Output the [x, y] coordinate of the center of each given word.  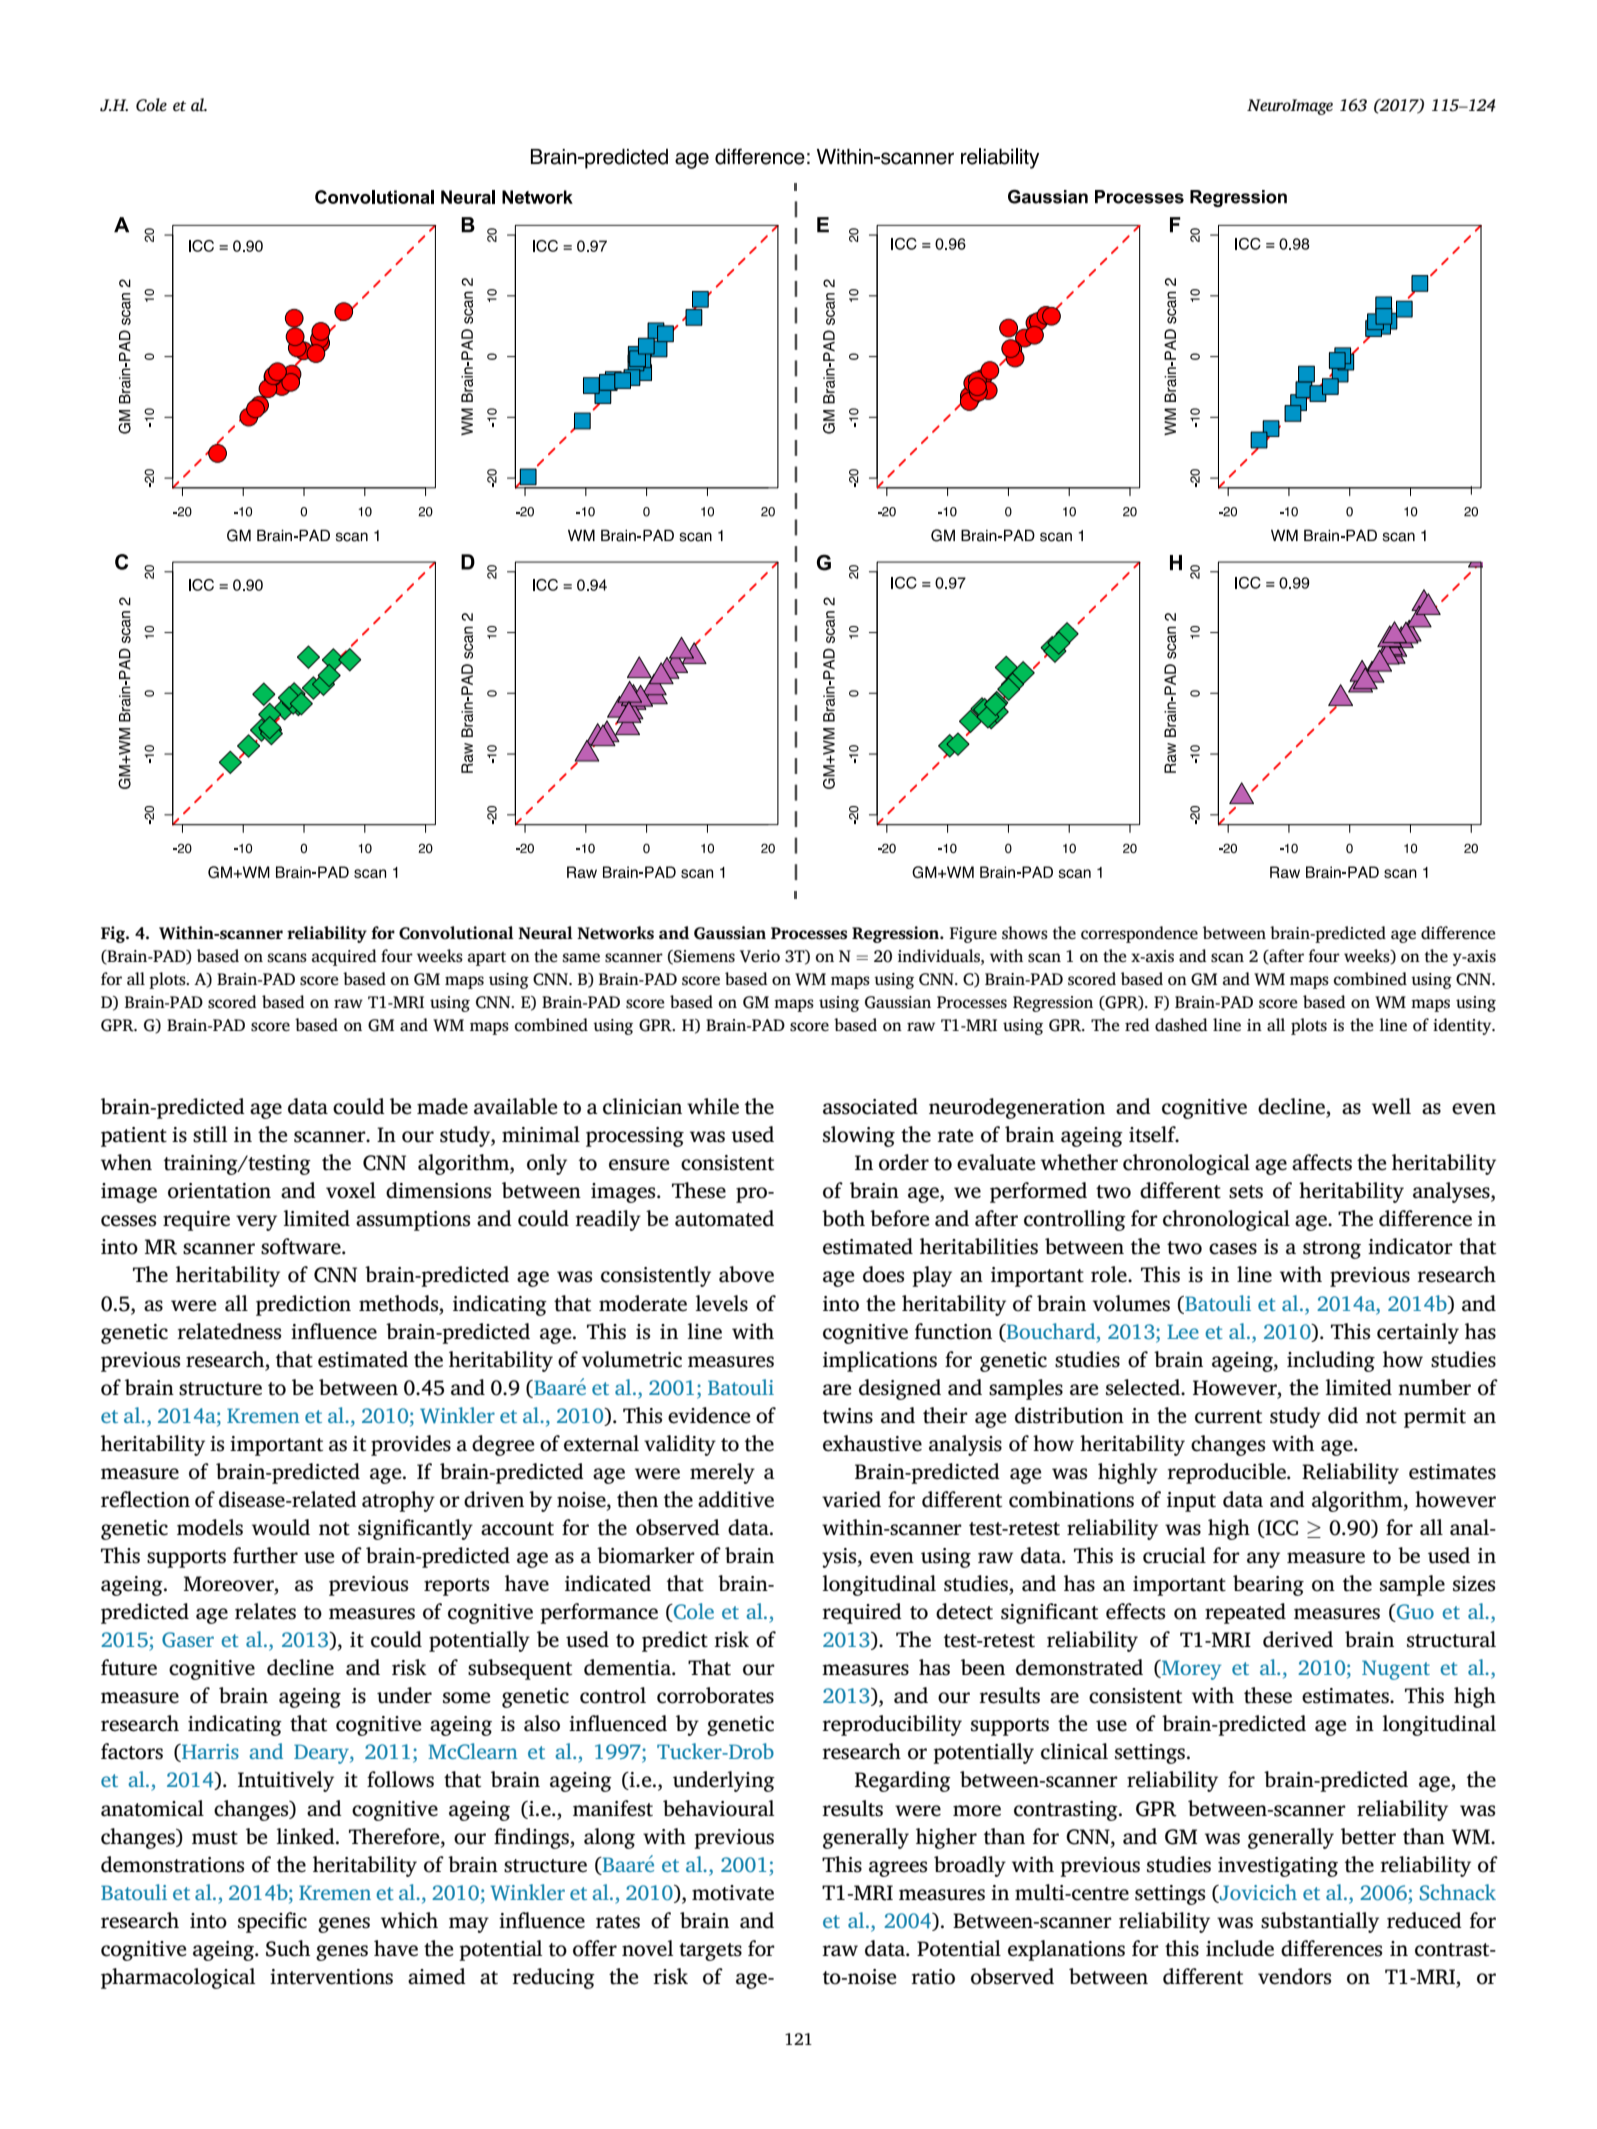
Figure [973, 935]
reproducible [1227, 1473]
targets [710, 1952]
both [843, 1218]
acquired [344, 957]
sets [1246, 1192]
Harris [209, 1753]
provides [411, 1445]
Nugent [1396, 1670]
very [256, 1223]
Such [288, 1948]
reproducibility [892, 1725]
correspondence [1139, 934]
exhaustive [872, 1443]
